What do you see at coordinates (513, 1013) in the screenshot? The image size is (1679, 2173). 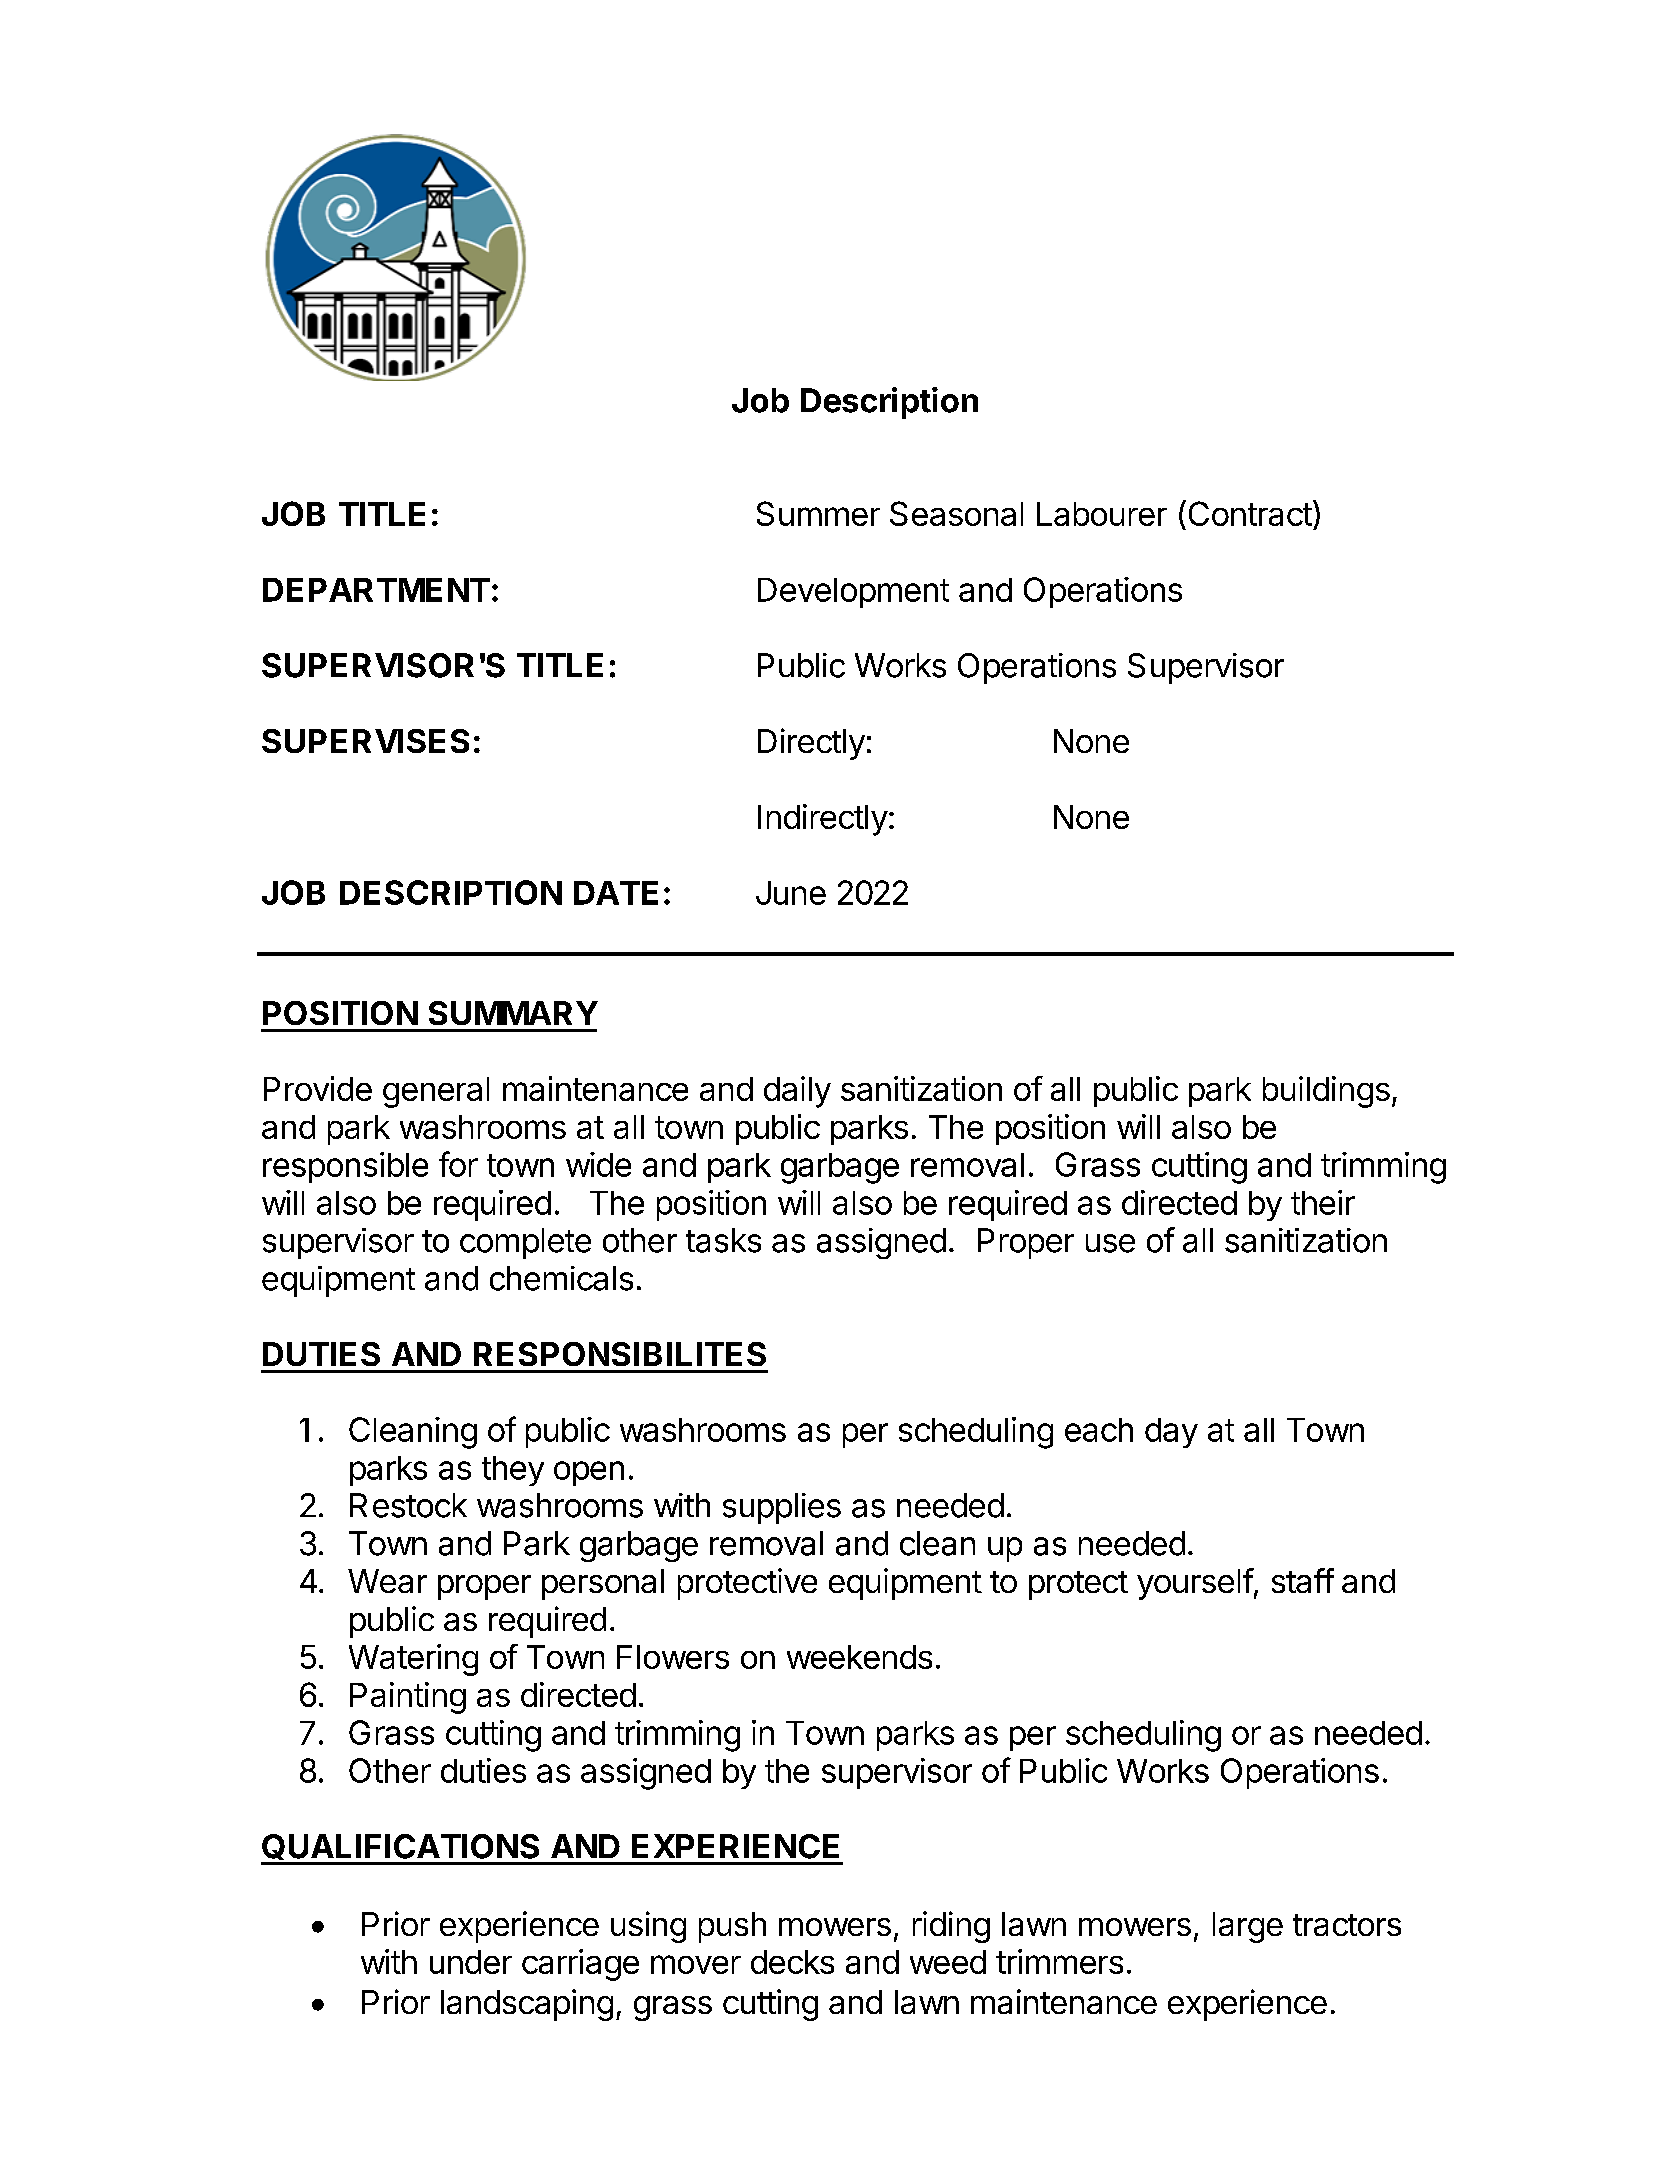 I see `SUMMARY` at bounding box center [513, 1013].
